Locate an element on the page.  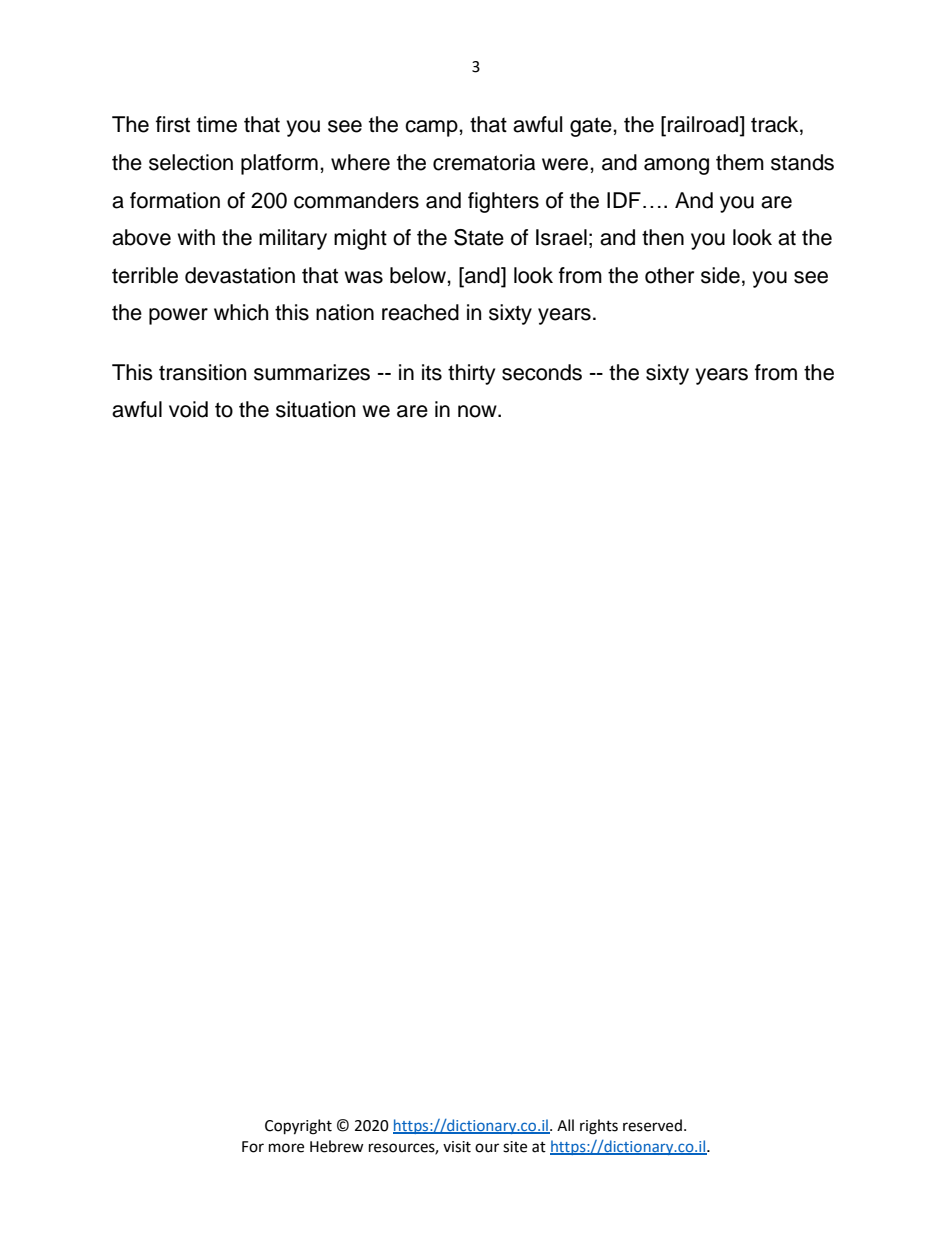
now is located at coordinates (478, 411).
